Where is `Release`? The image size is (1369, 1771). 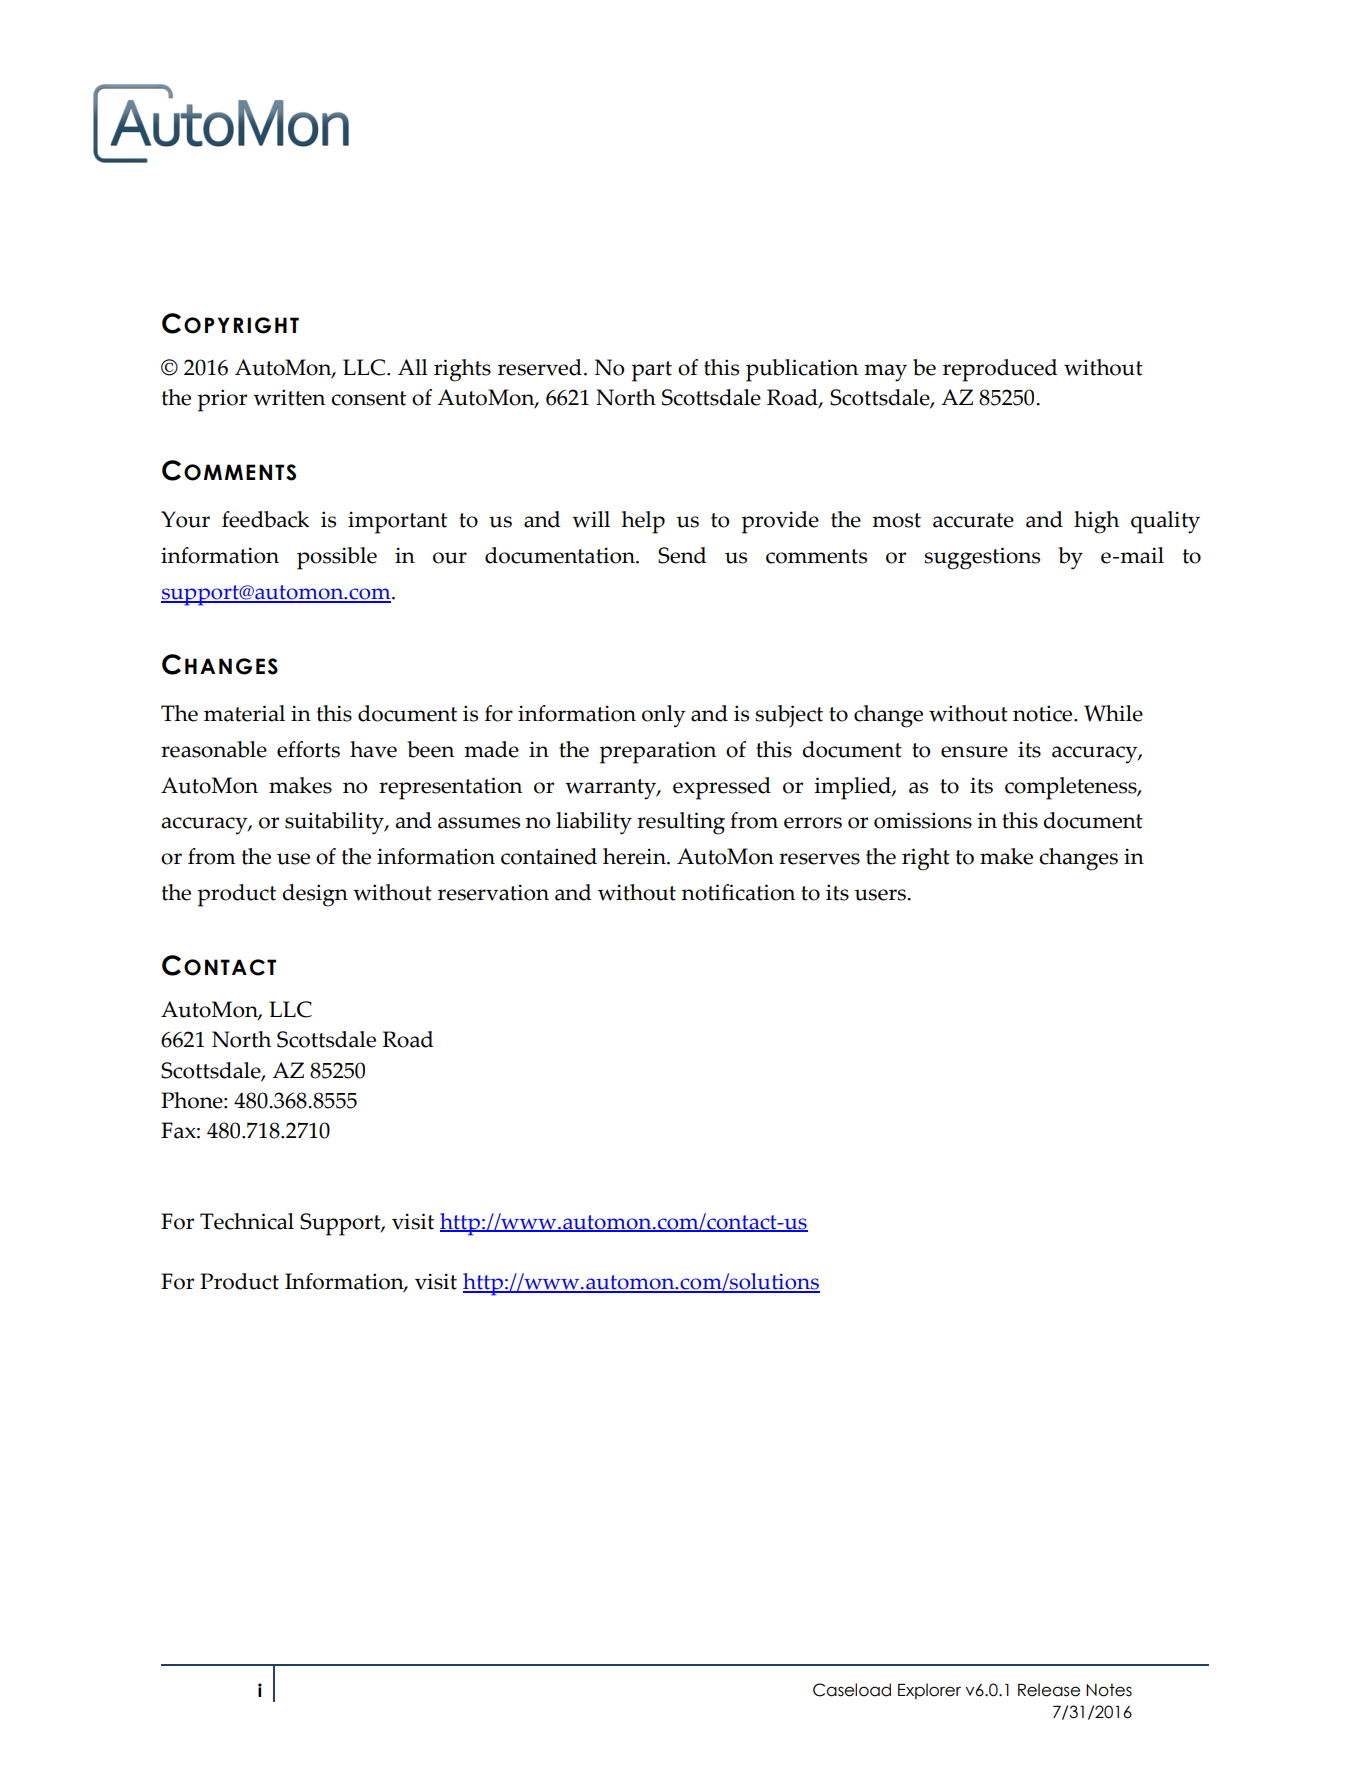
Release is located at coordinates (1049, 1690).
